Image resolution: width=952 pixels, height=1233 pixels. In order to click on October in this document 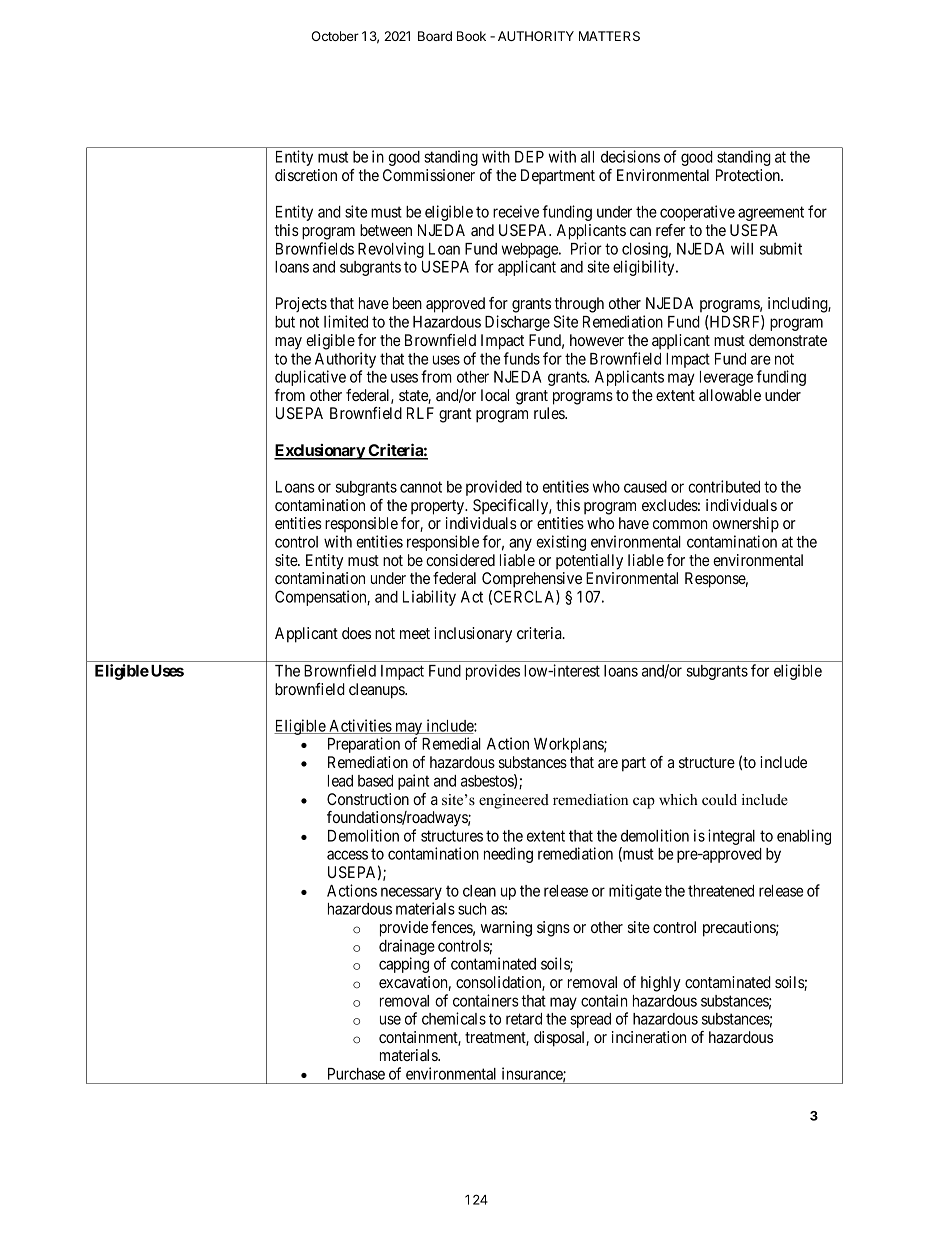, I will do `click(335, 36)`.
